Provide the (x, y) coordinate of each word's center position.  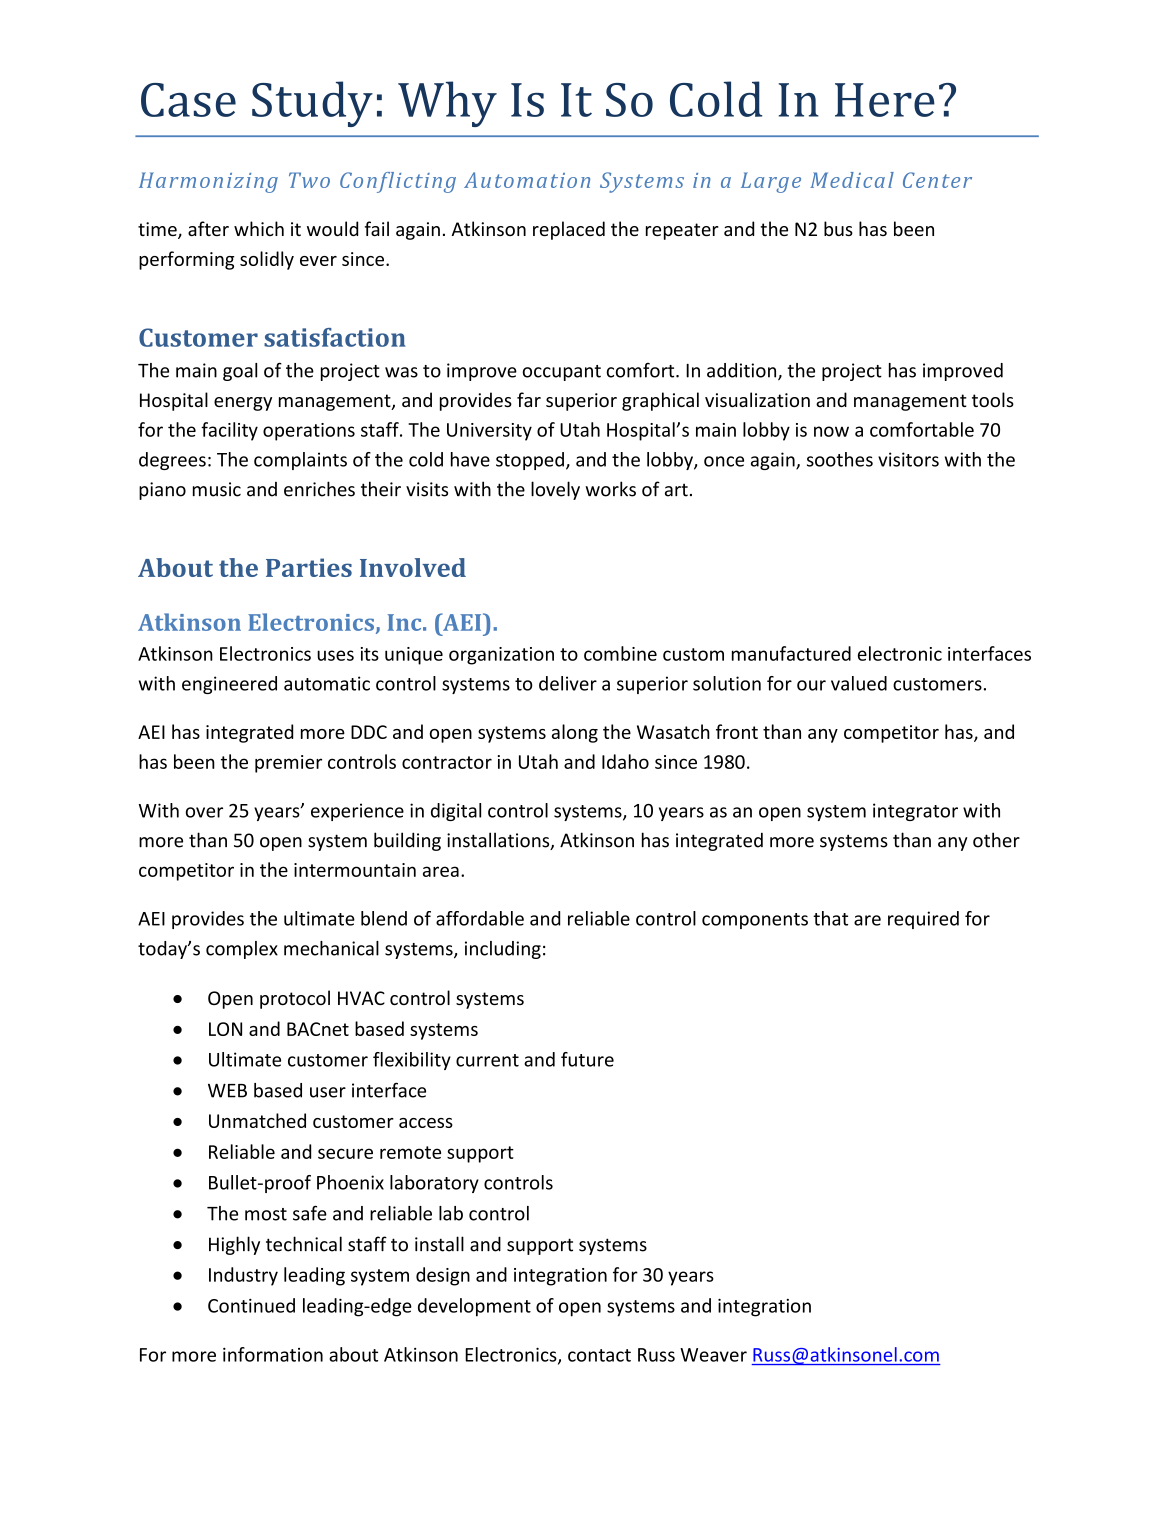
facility (229, 431)
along (575, 733)
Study (312, 104)
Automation (527, 180)
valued (859, 683)
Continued (251, 1305)
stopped (530, 461)
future (587, 1059)
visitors (908, 459)
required (923, 920)
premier (288, 764)
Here (885, 100)
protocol (295, 999)
